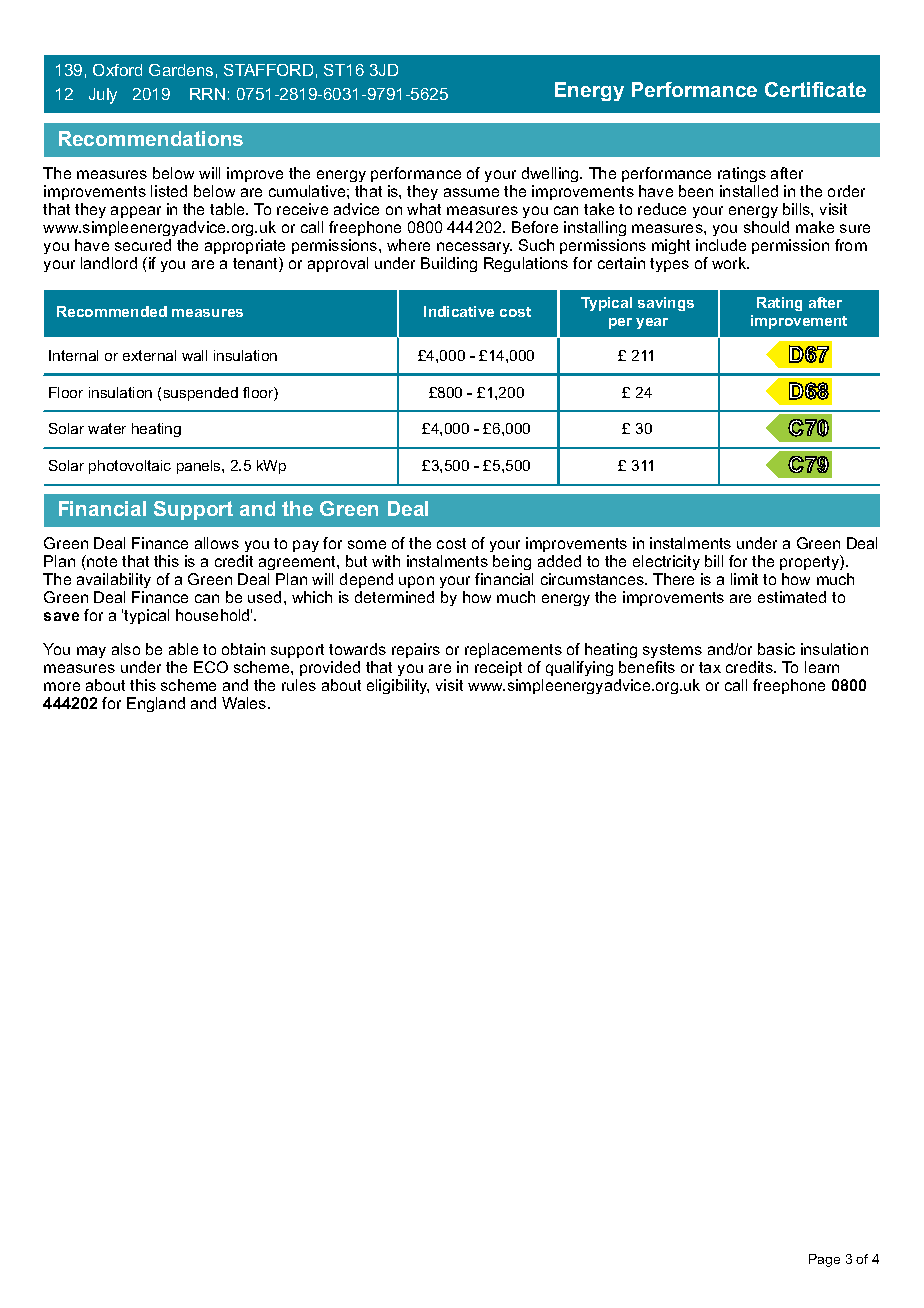 This screenshot has width=924, height=1308. What do you see at coordinates (151, 138) in the screenshot?
I see `Recommendations` at bounding box center [151, 138].
